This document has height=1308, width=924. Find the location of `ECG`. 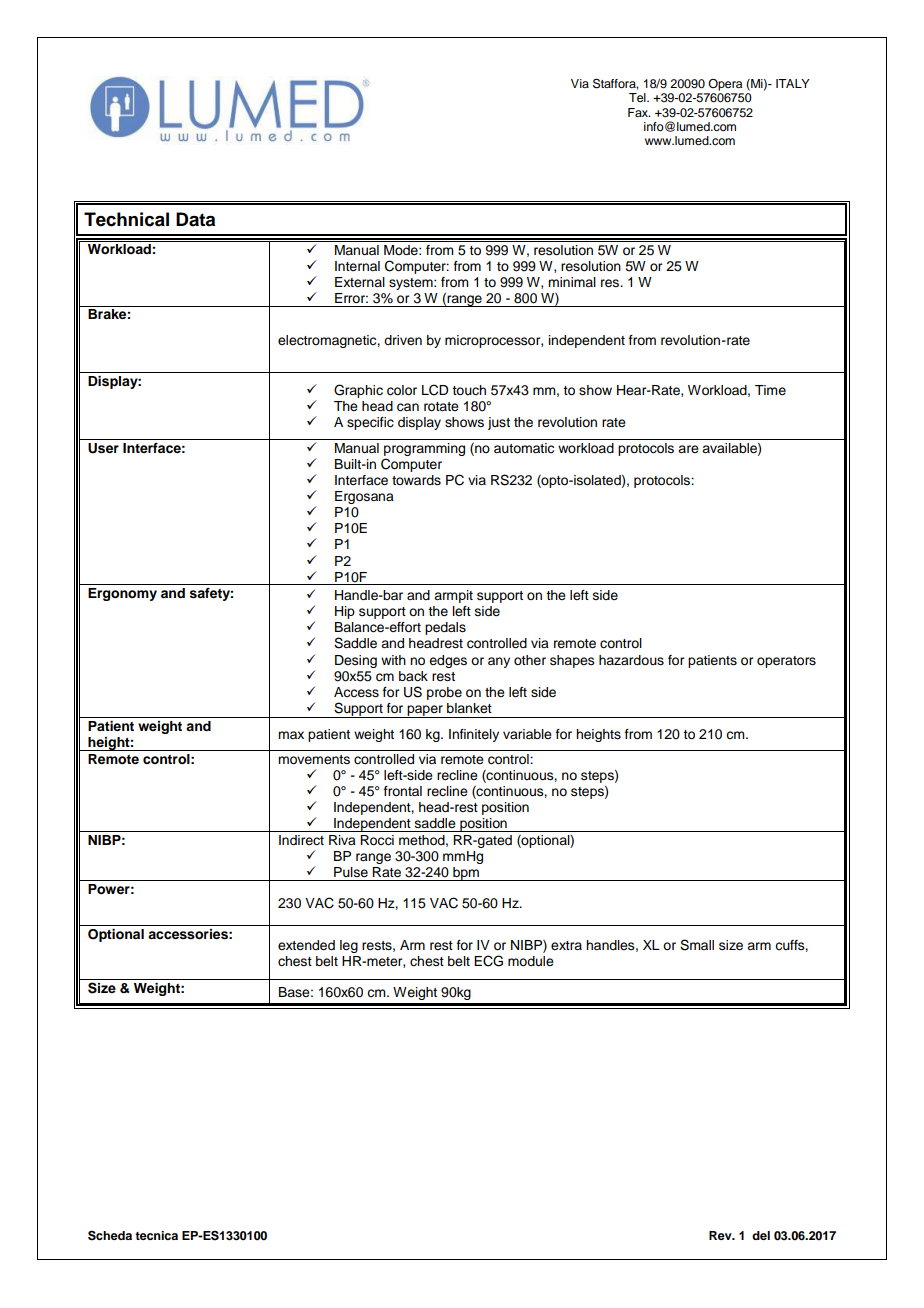

ECG is located at coordinates (488, 961).
